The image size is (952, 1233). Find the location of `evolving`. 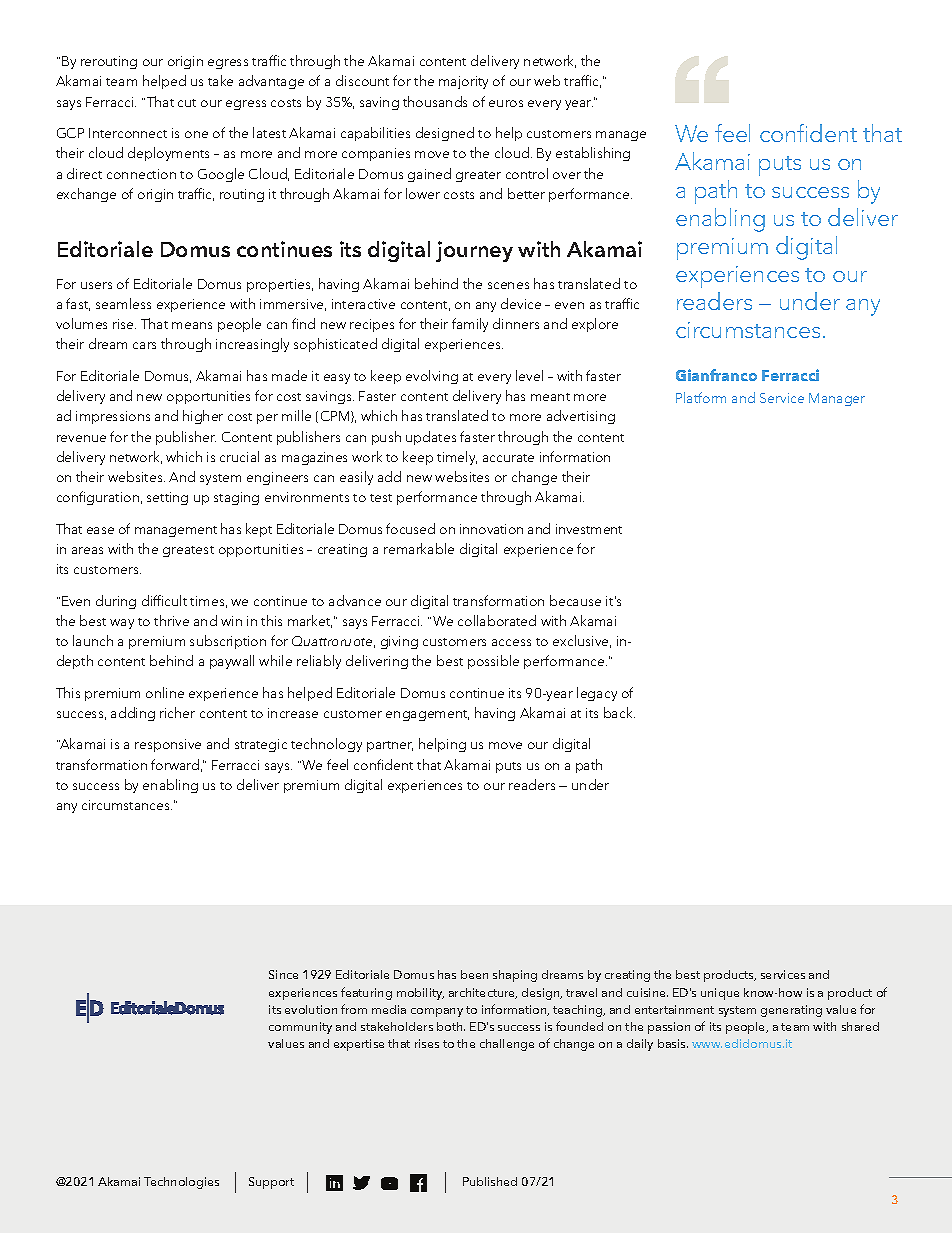

evolving is located at coordinates (432, 377).
